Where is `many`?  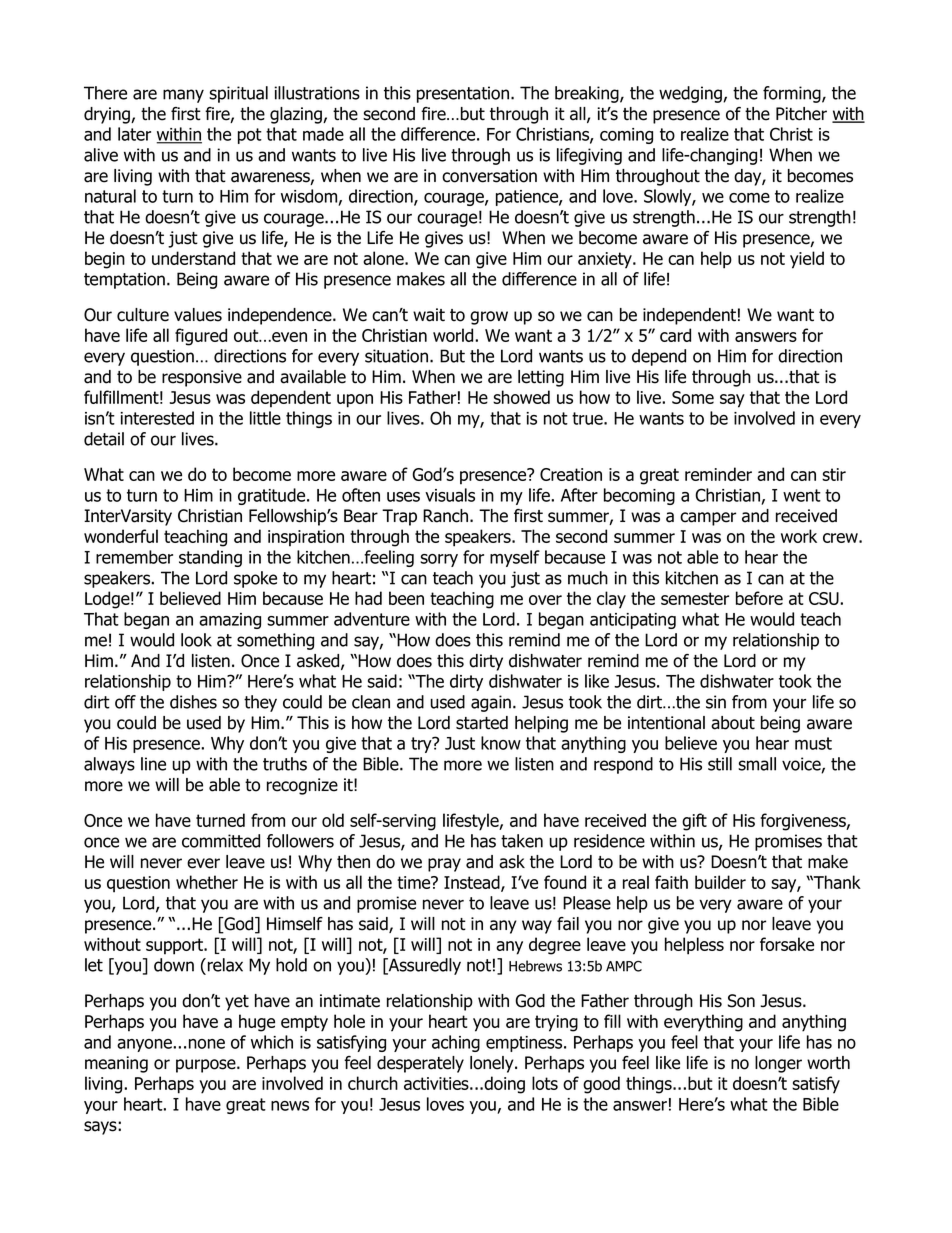 many is located at coordinates (183, 96).
